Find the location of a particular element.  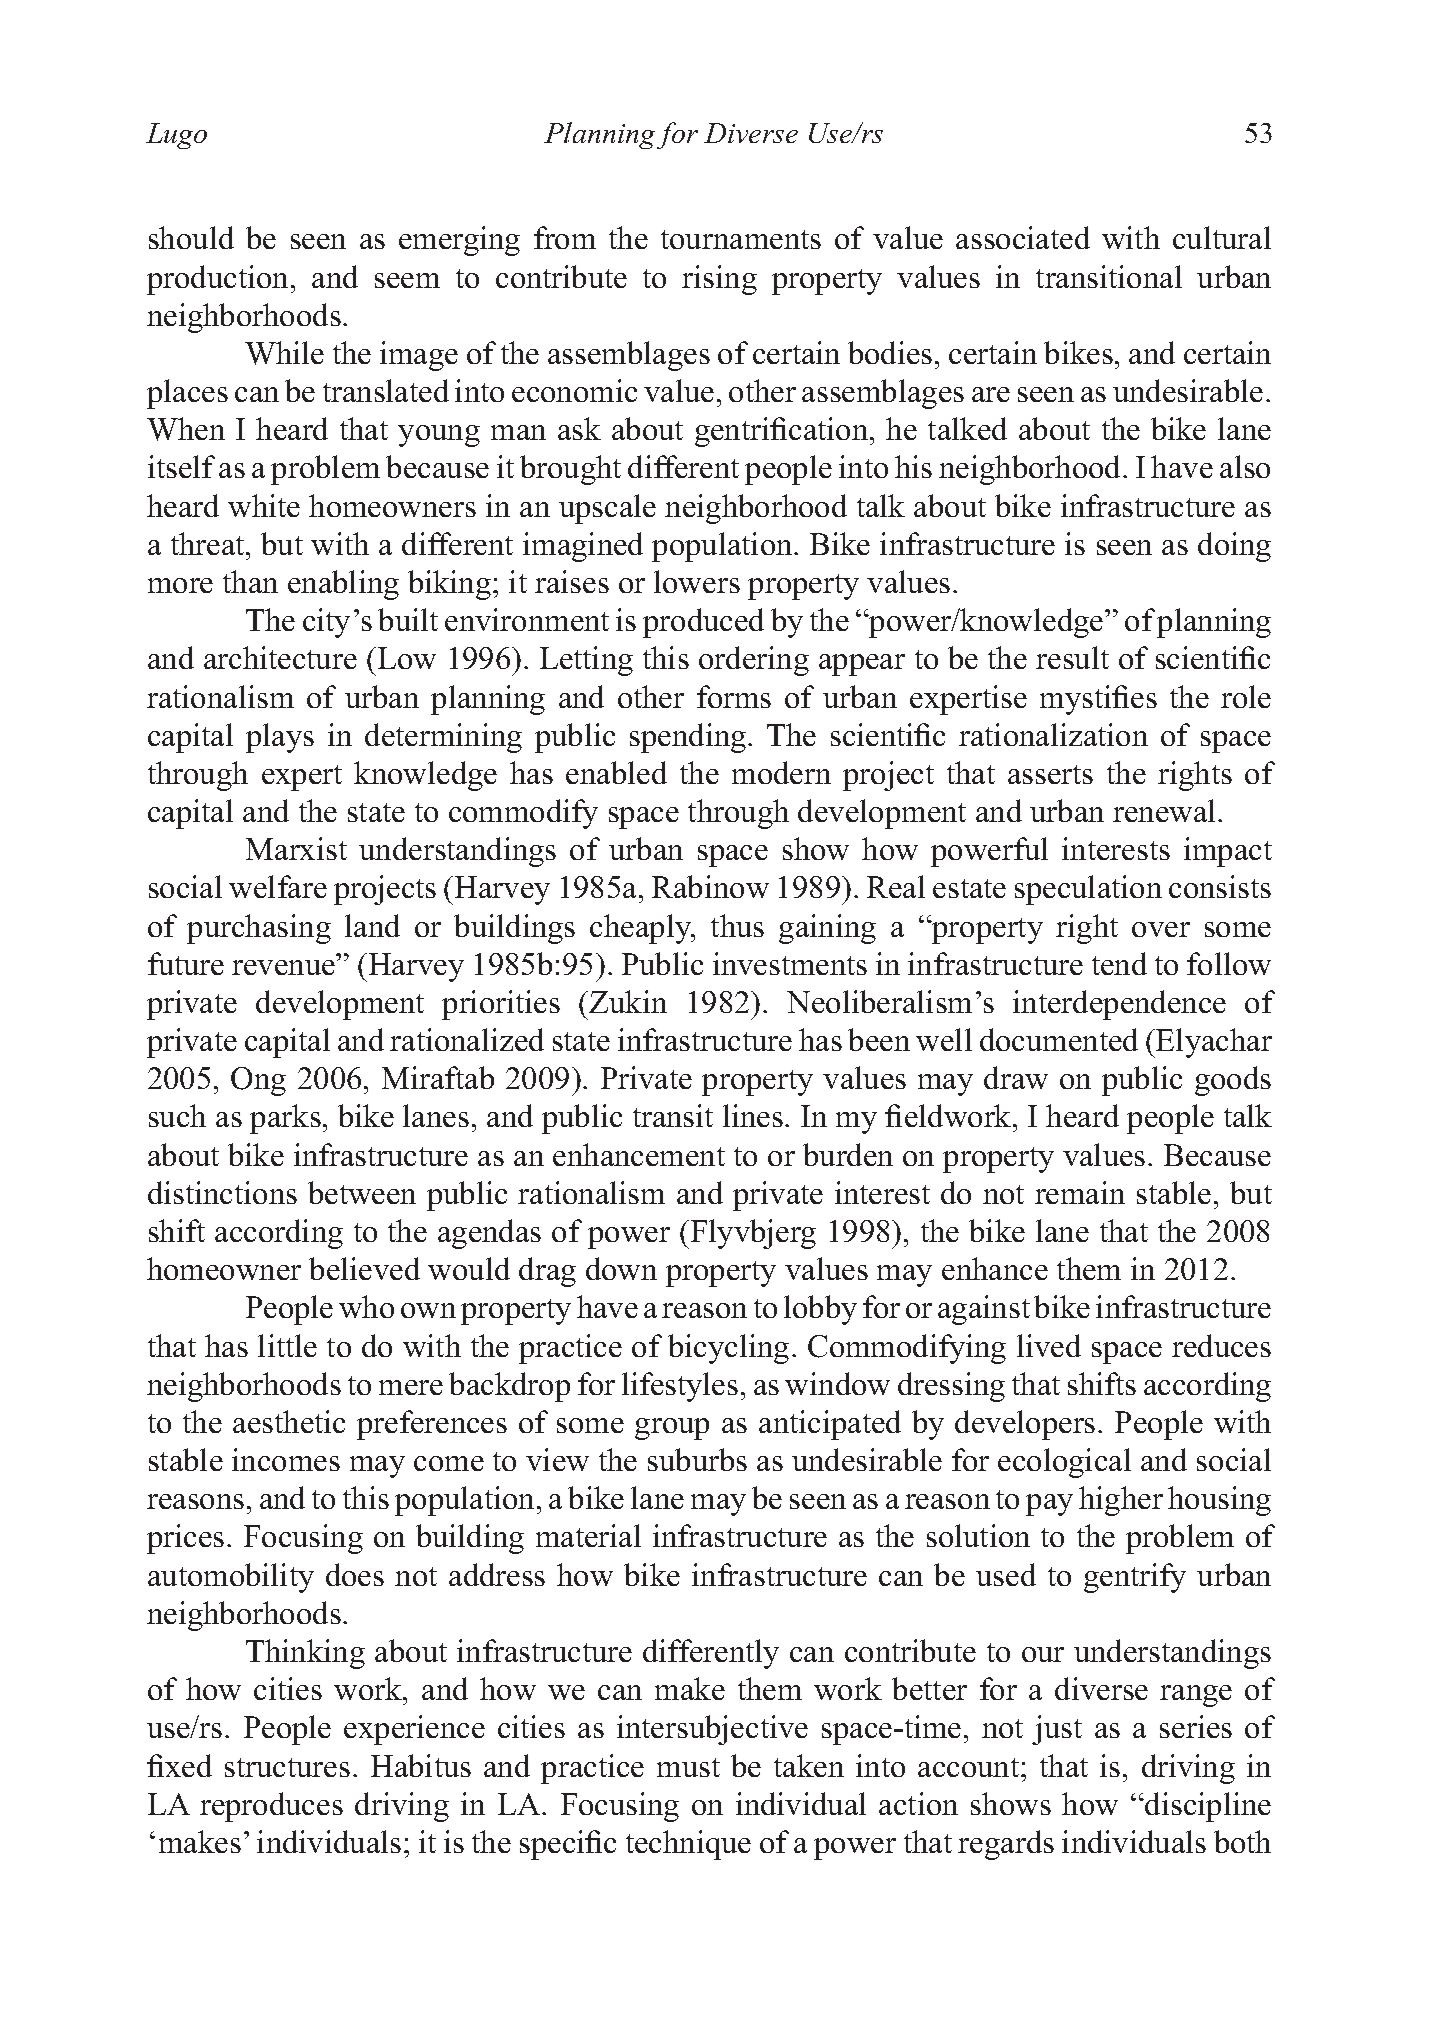

plays is located at coordinates (280, 738).
